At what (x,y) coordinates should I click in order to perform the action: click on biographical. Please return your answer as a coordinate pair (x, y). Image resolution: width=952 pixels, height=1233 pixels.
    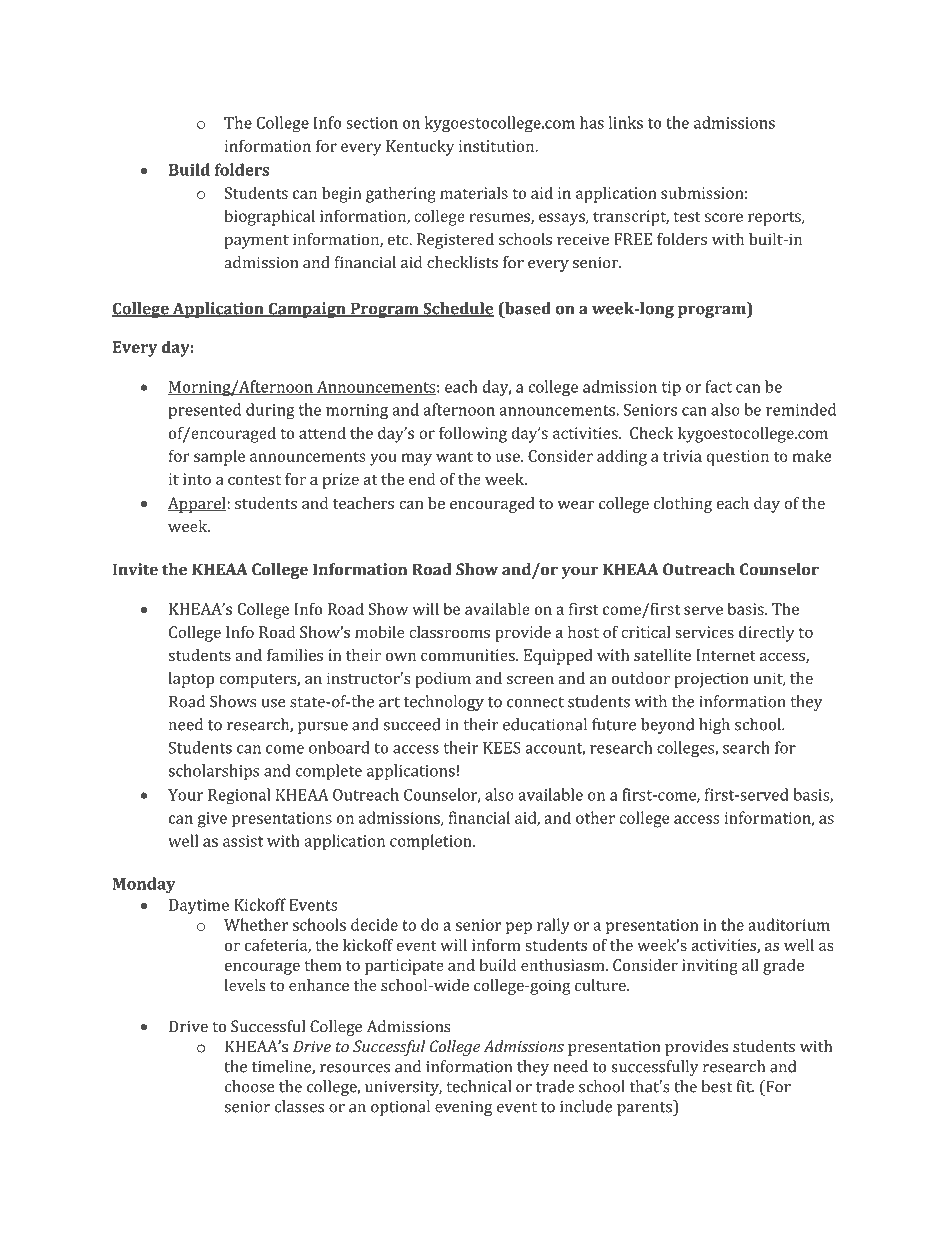
    Looking at the image, I should click on (269, 217).
